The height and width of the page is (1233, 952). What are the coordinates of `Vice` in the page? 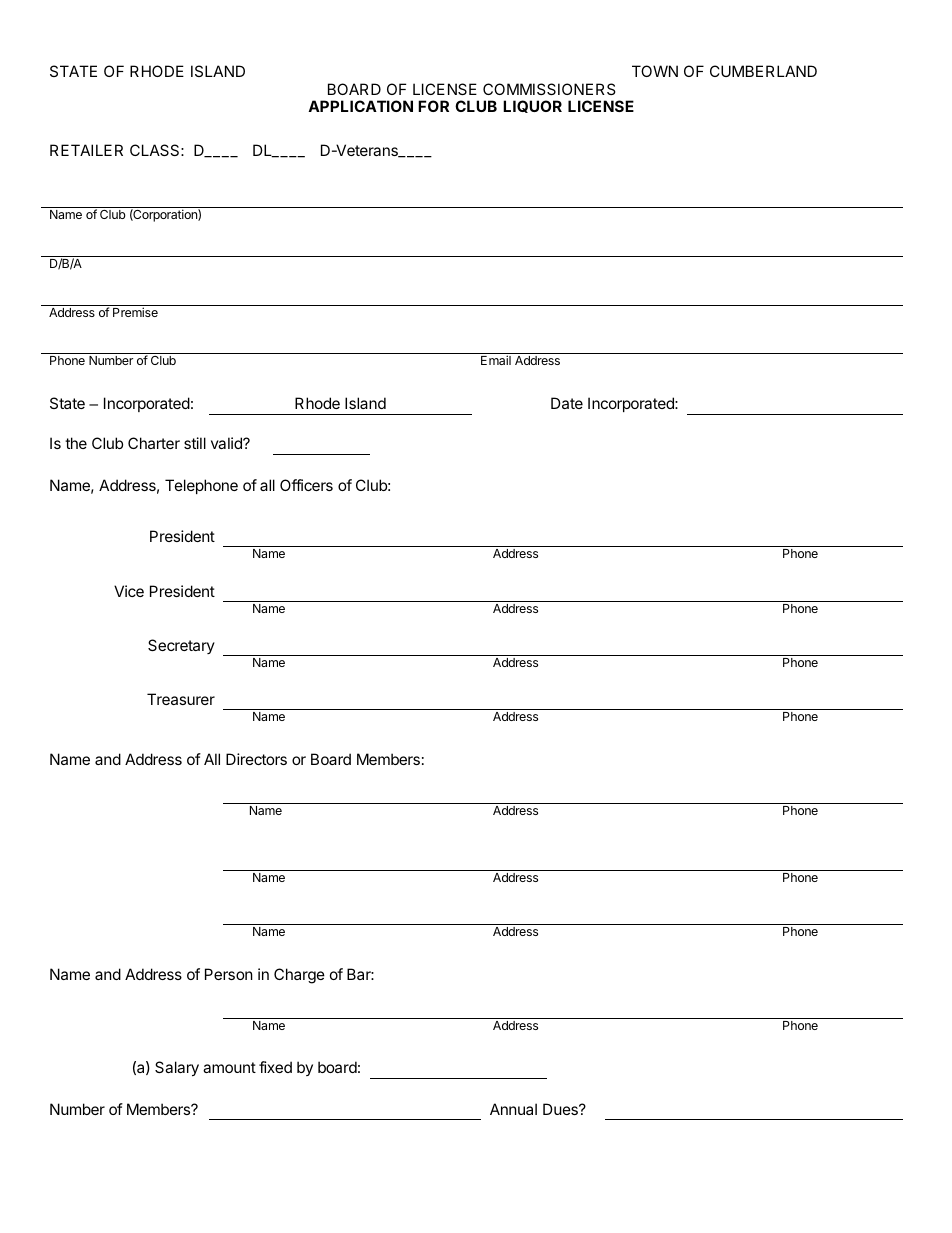 It's located at (129, 591).
